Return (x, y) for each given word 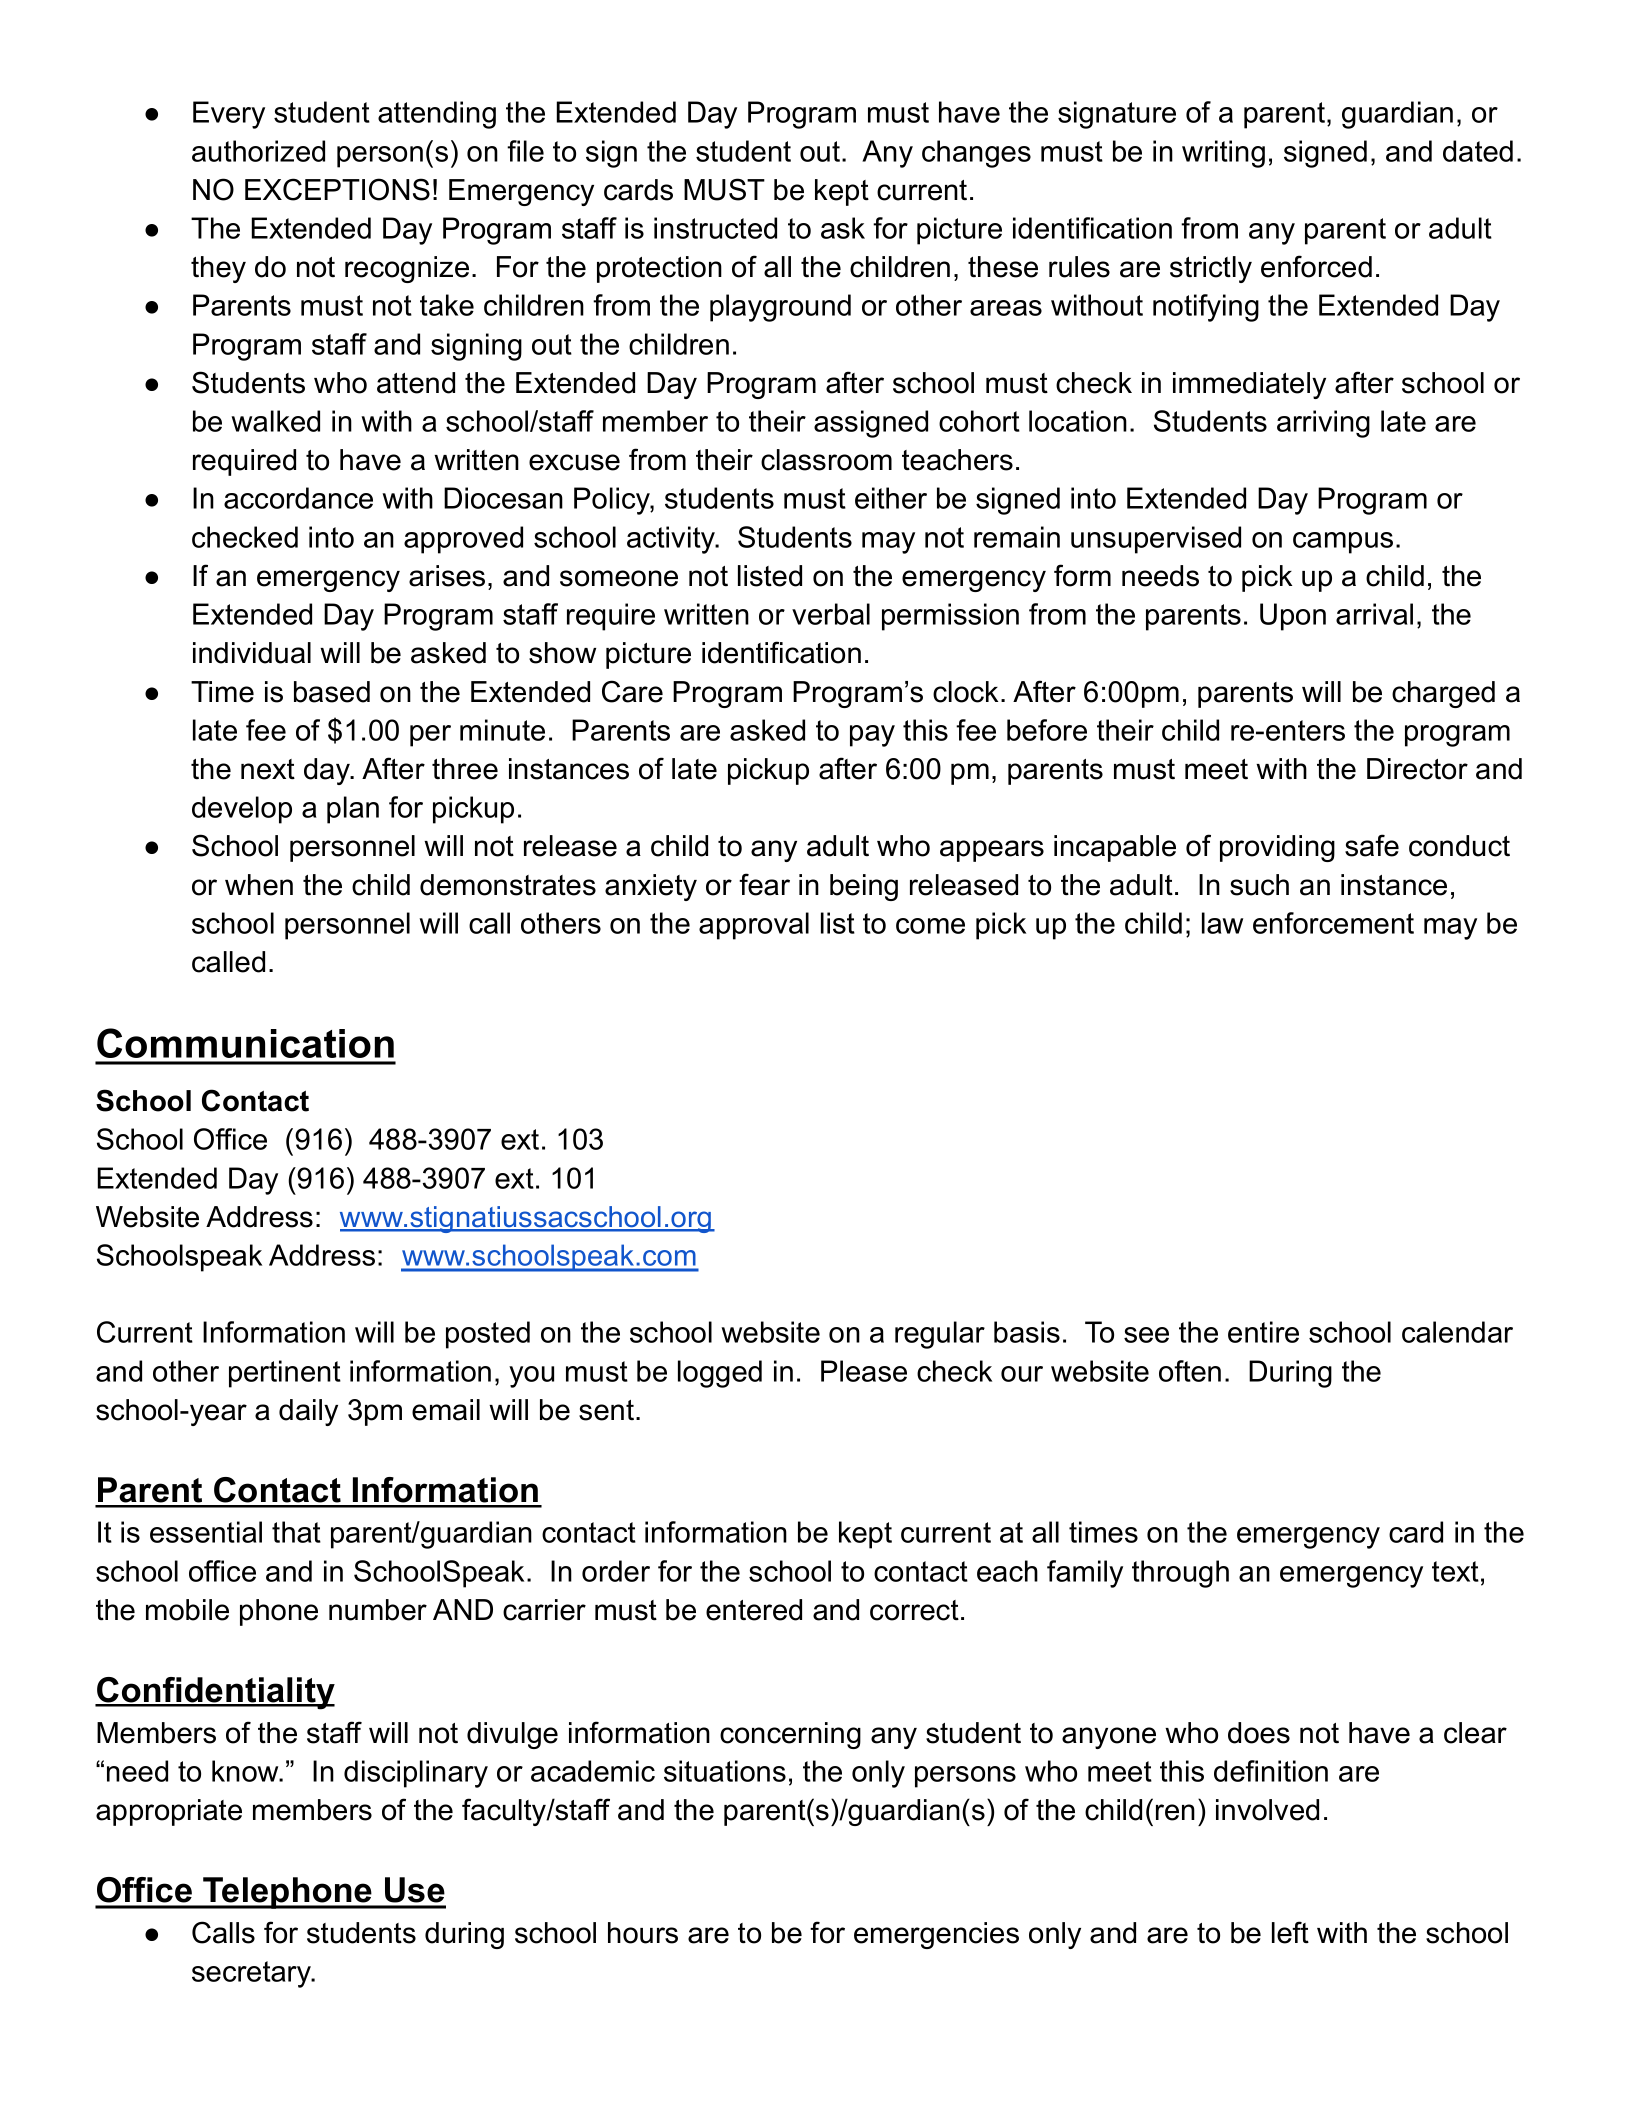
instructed (715, 228)
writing (1223, 154)
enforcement (1333, 923)
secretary (252, 1974)
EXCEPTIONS (337, 189)
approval (754, 926)
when (259, 885)
